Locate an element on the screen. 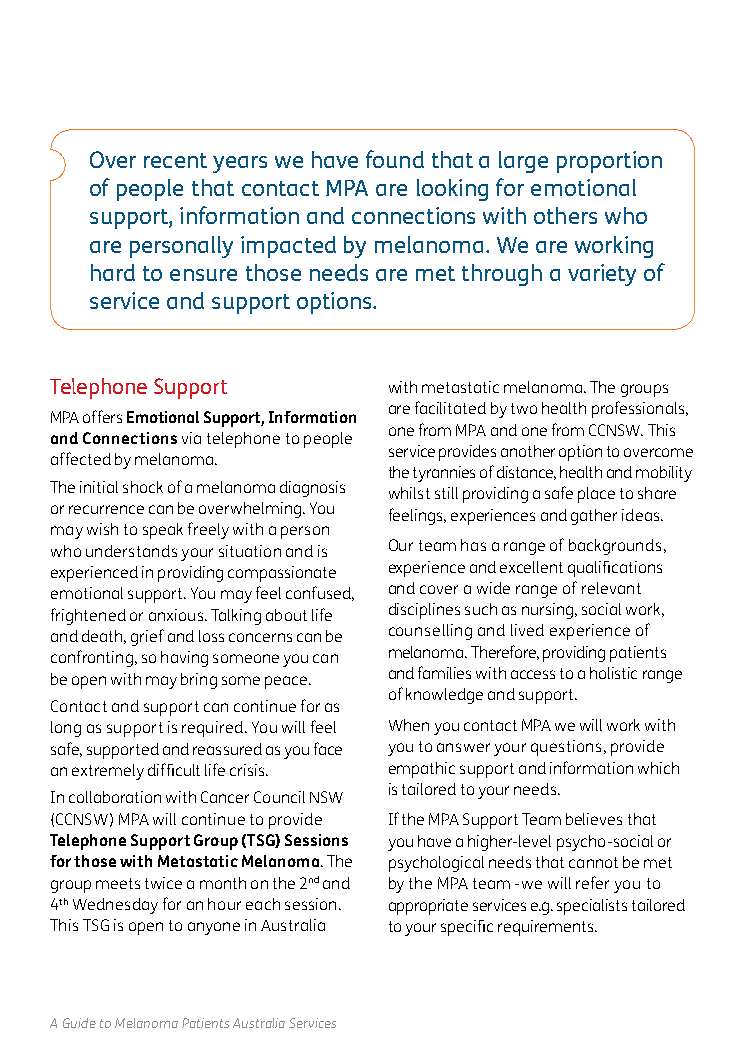 The image size is (745, 1058). disciplines is located at coordinates (424, 611).
